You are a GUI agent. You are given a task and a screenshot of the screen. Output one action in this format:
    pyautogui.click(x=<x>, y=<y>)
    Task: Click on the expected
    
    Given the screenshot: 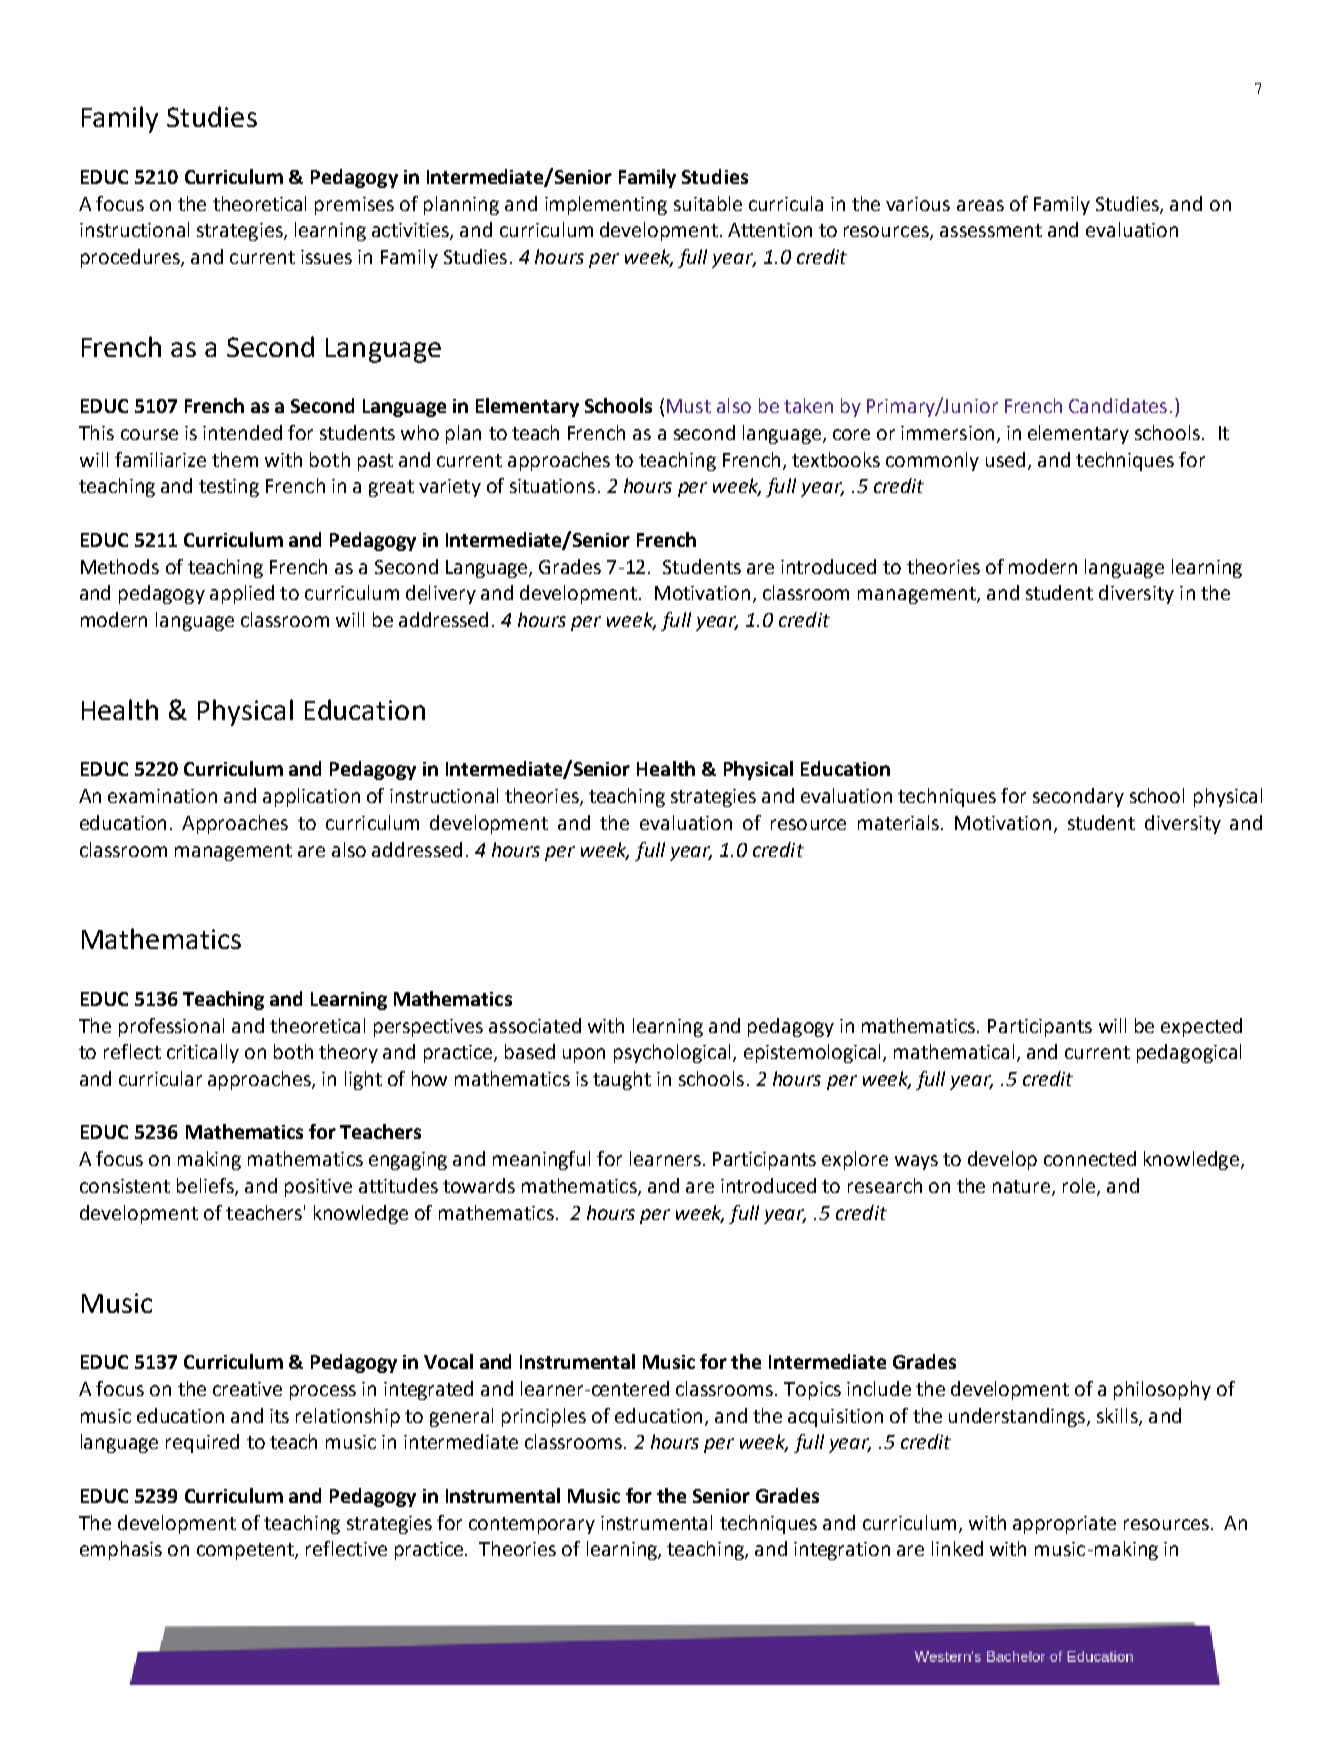 What is the action you would take?
    pyautogui.click(x=1201, y=1027)
